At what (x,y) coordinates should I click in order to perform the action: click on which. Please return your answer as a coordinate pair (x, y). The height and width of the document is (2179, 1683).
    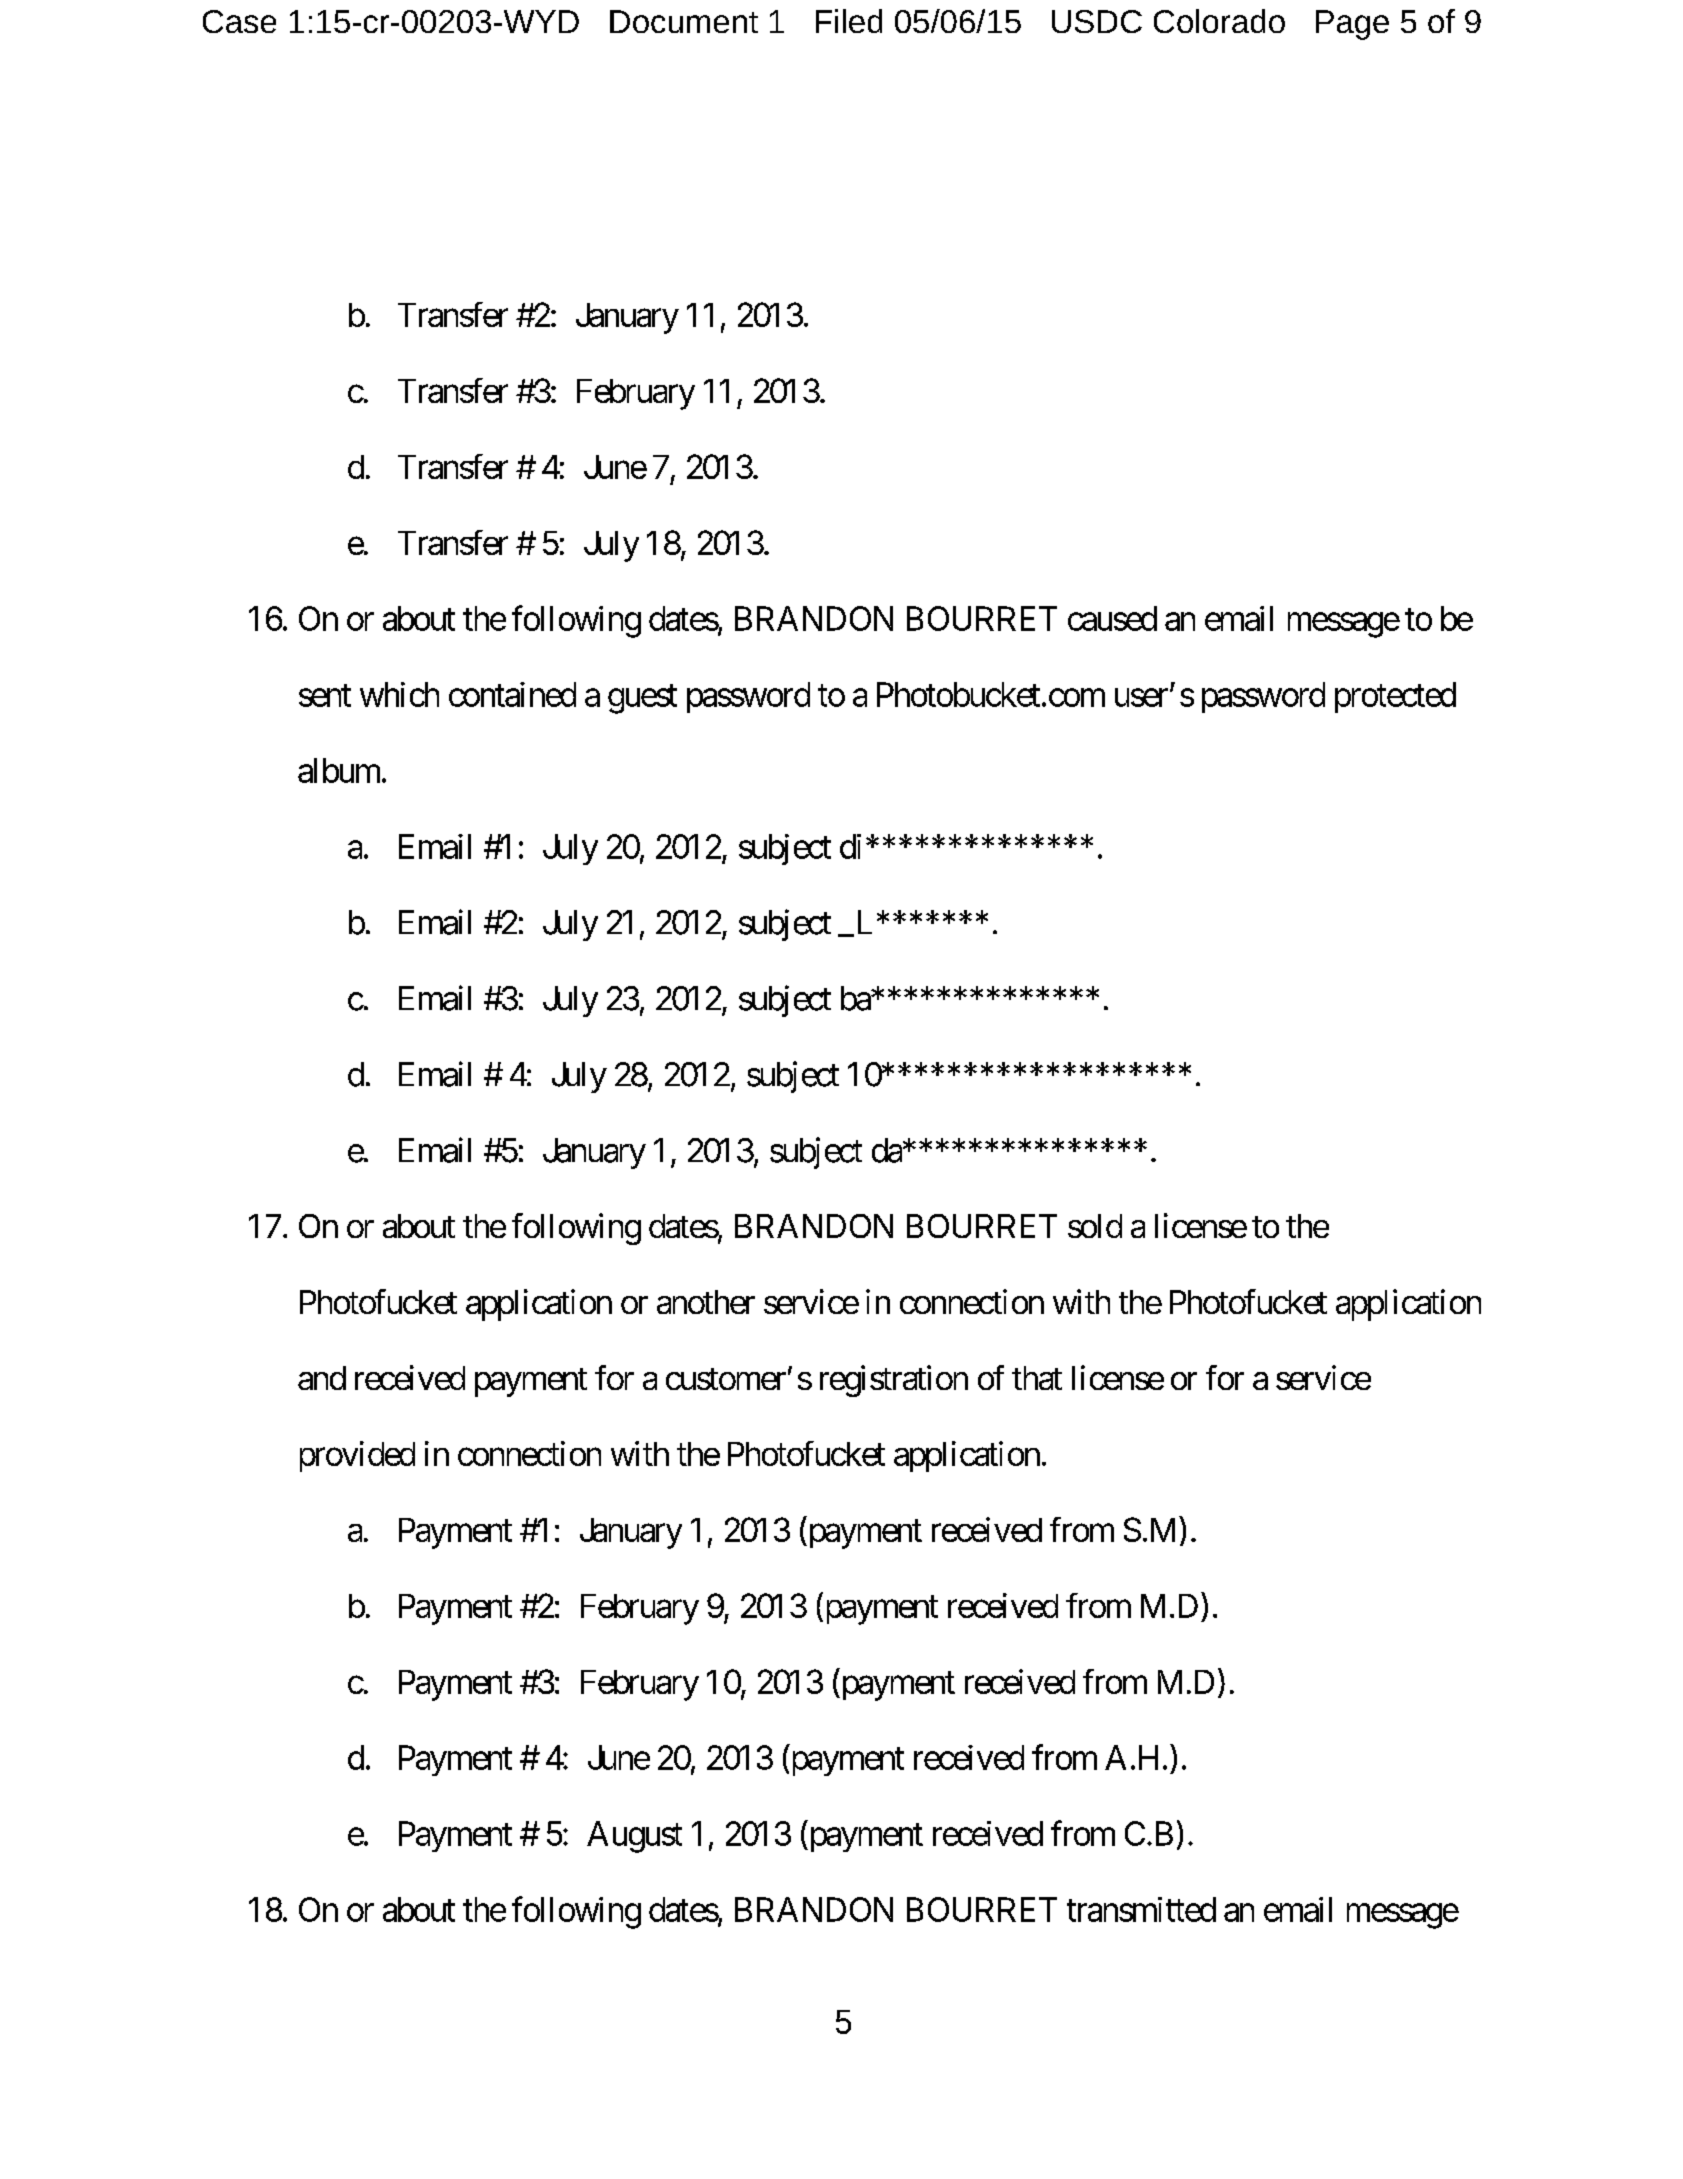
    Looking at the image, I should click on (399, 694).
